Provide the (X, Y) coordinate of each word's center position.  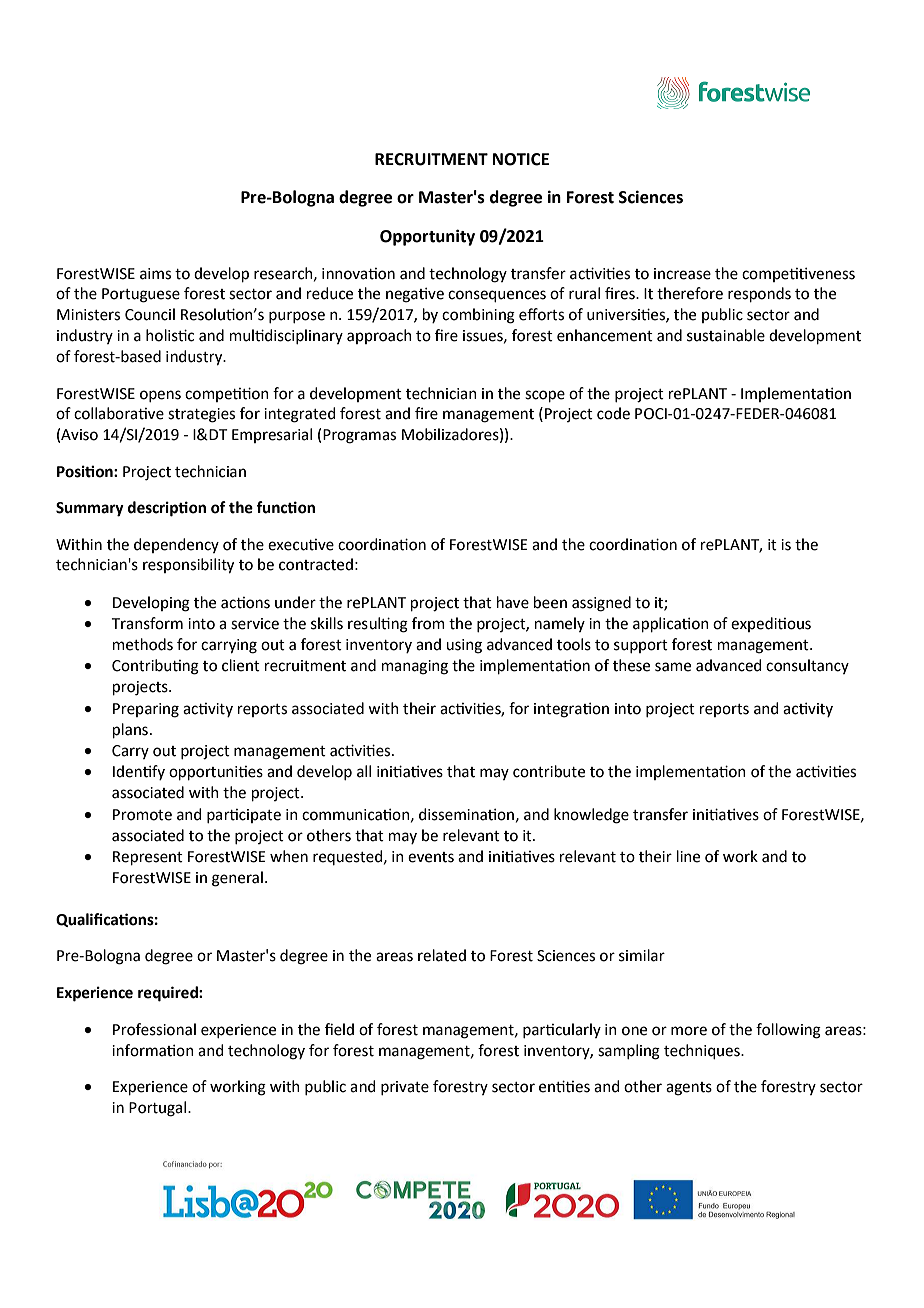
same (673, 667)
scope (545, 396)
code (613, 413)
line (688, 856)
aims (155, 274)
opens (160, 396)
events (431, 857)
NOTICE (521, 159)
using (464, 646)
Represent (148, 858)
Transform (147, 623)
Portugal (159, 1109)
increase (682, 274)
